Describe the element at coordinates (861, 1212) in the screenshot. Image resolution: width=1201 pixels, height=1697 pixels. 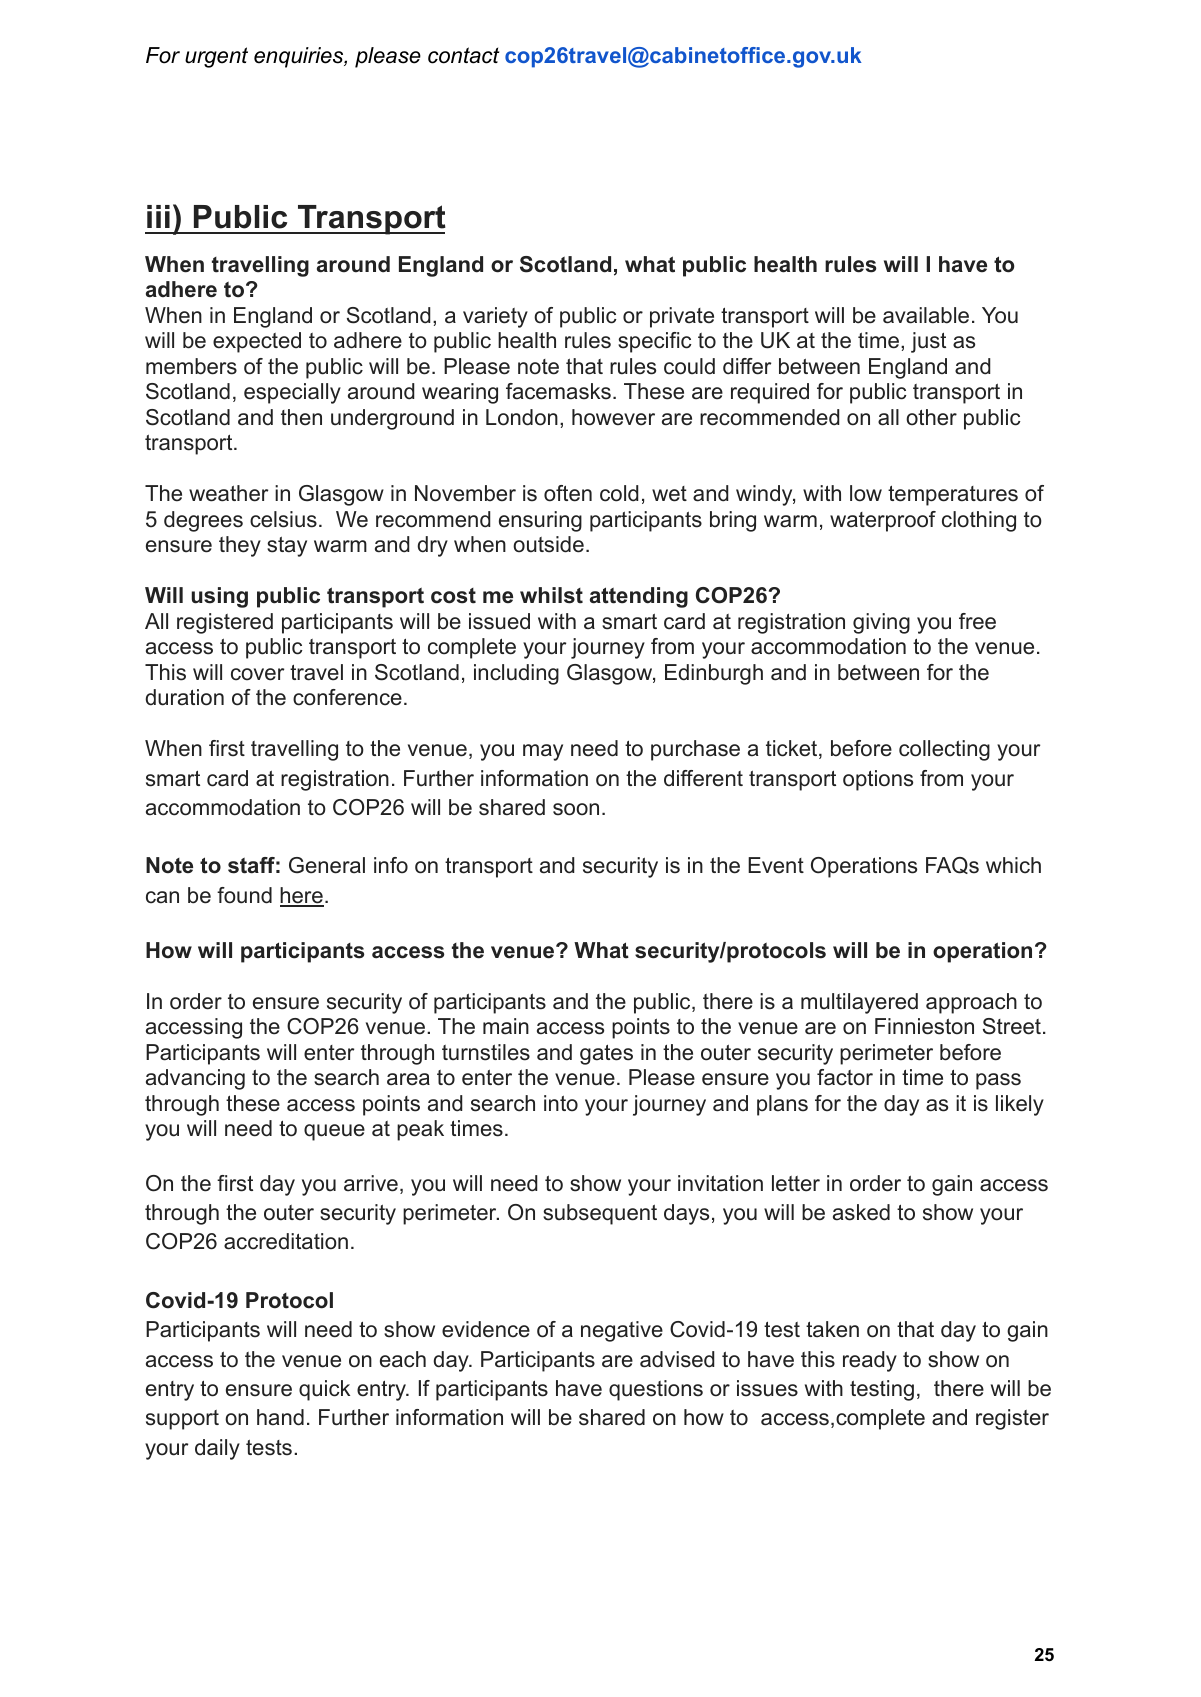
I see `asked` at that location.
